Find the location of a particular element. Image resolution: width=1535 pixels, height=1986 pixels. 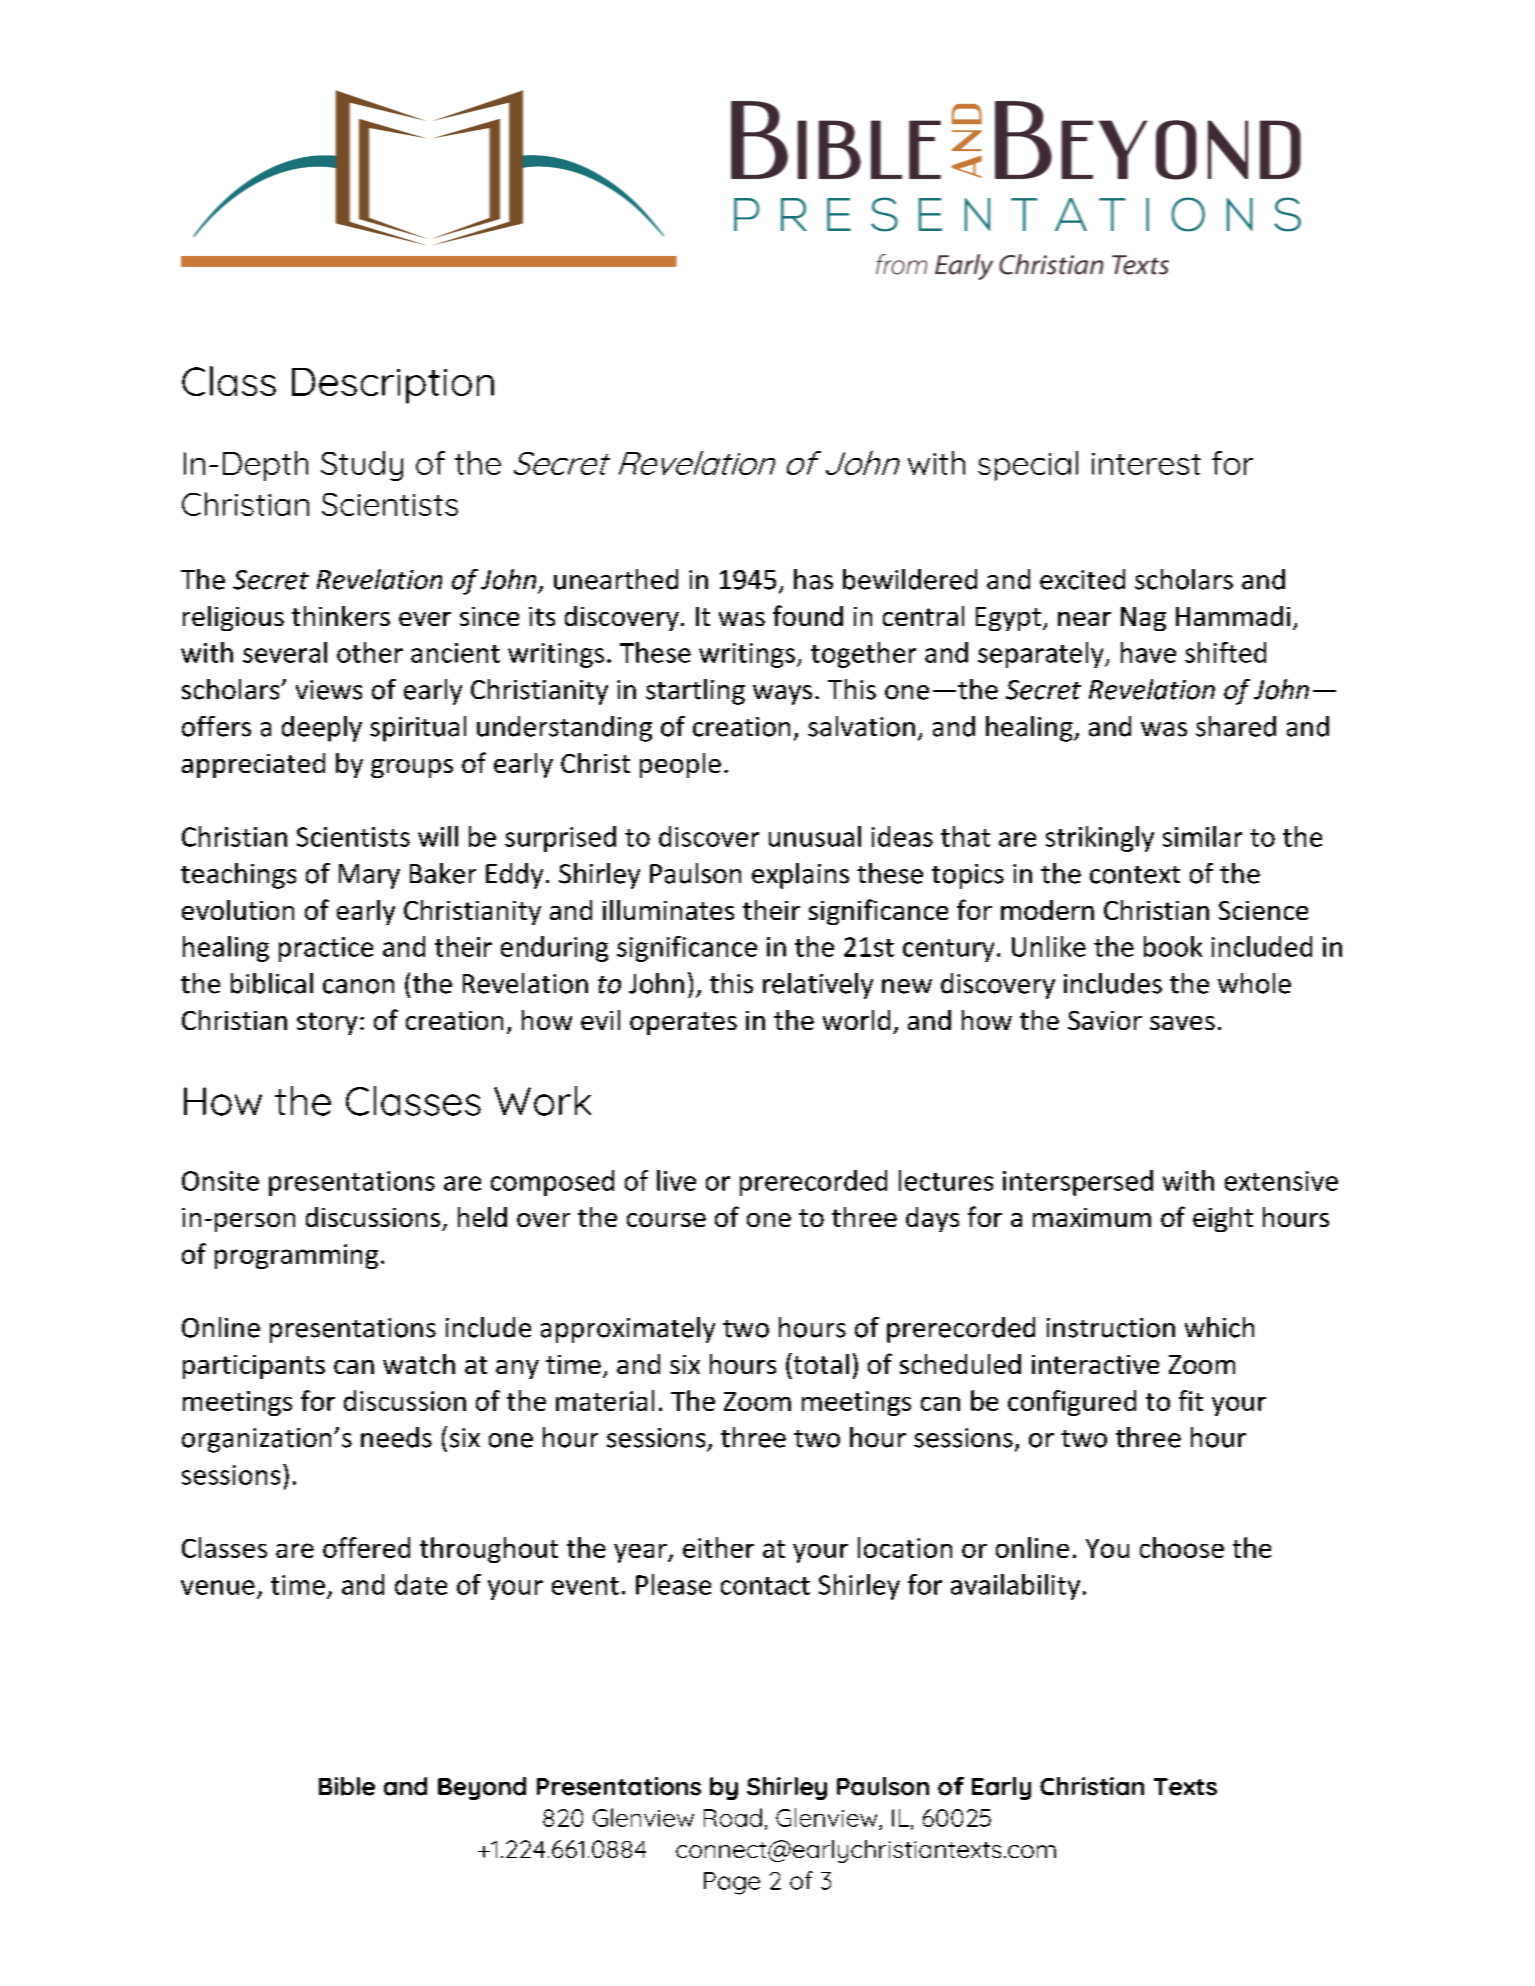

interest is located at coordinates (1146, 464).
